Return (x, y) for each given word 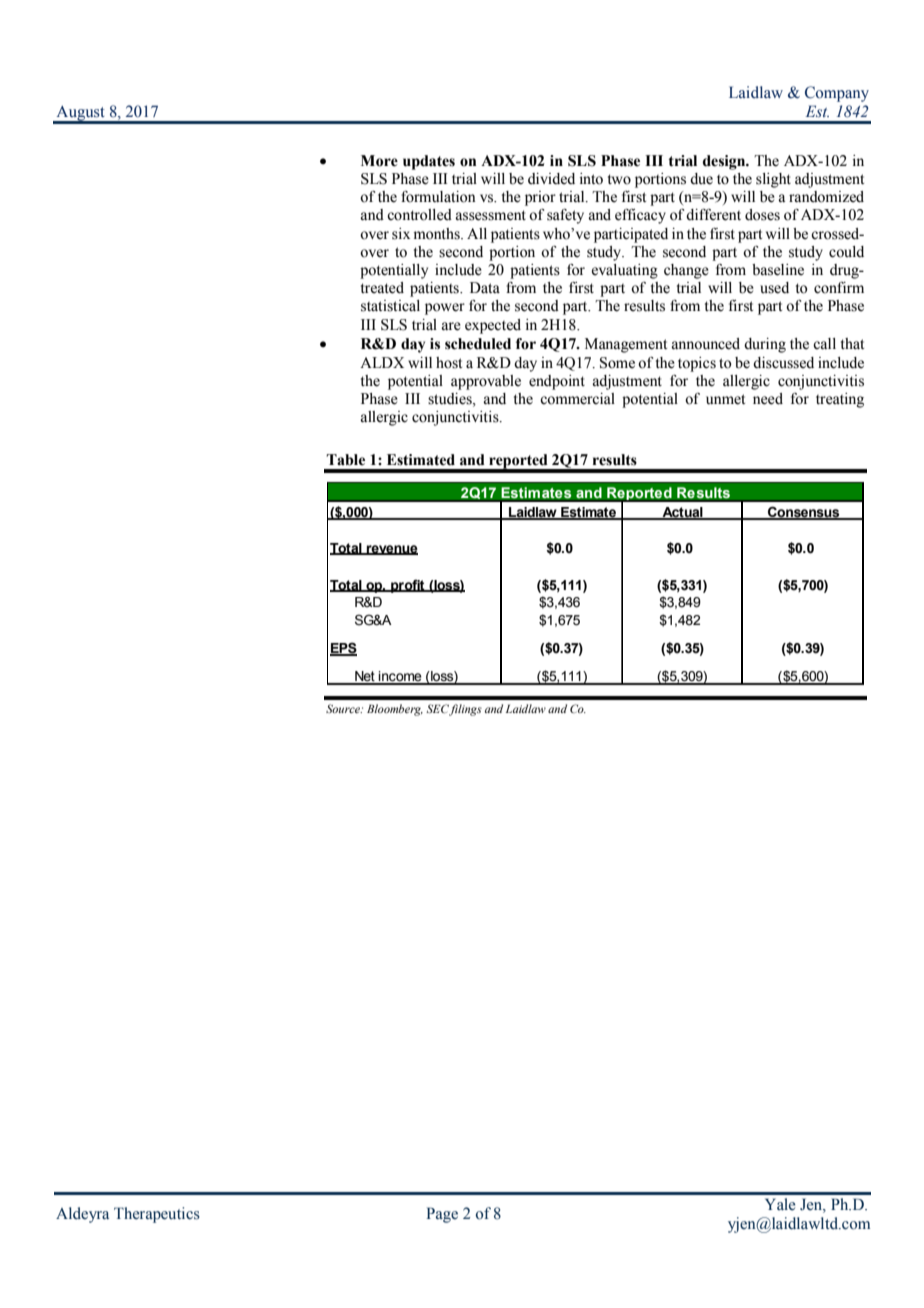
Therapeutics (157, 1215)
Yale (780, 1204)
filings (465, 710)
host (449, 363)
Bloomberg (395, 710)
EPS (343, 649)
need (768, 399)
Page (442, 1215)
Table (345, 460)
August (80, 114)
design (725, 162)
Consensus (804, 512)
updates (429, 162)
